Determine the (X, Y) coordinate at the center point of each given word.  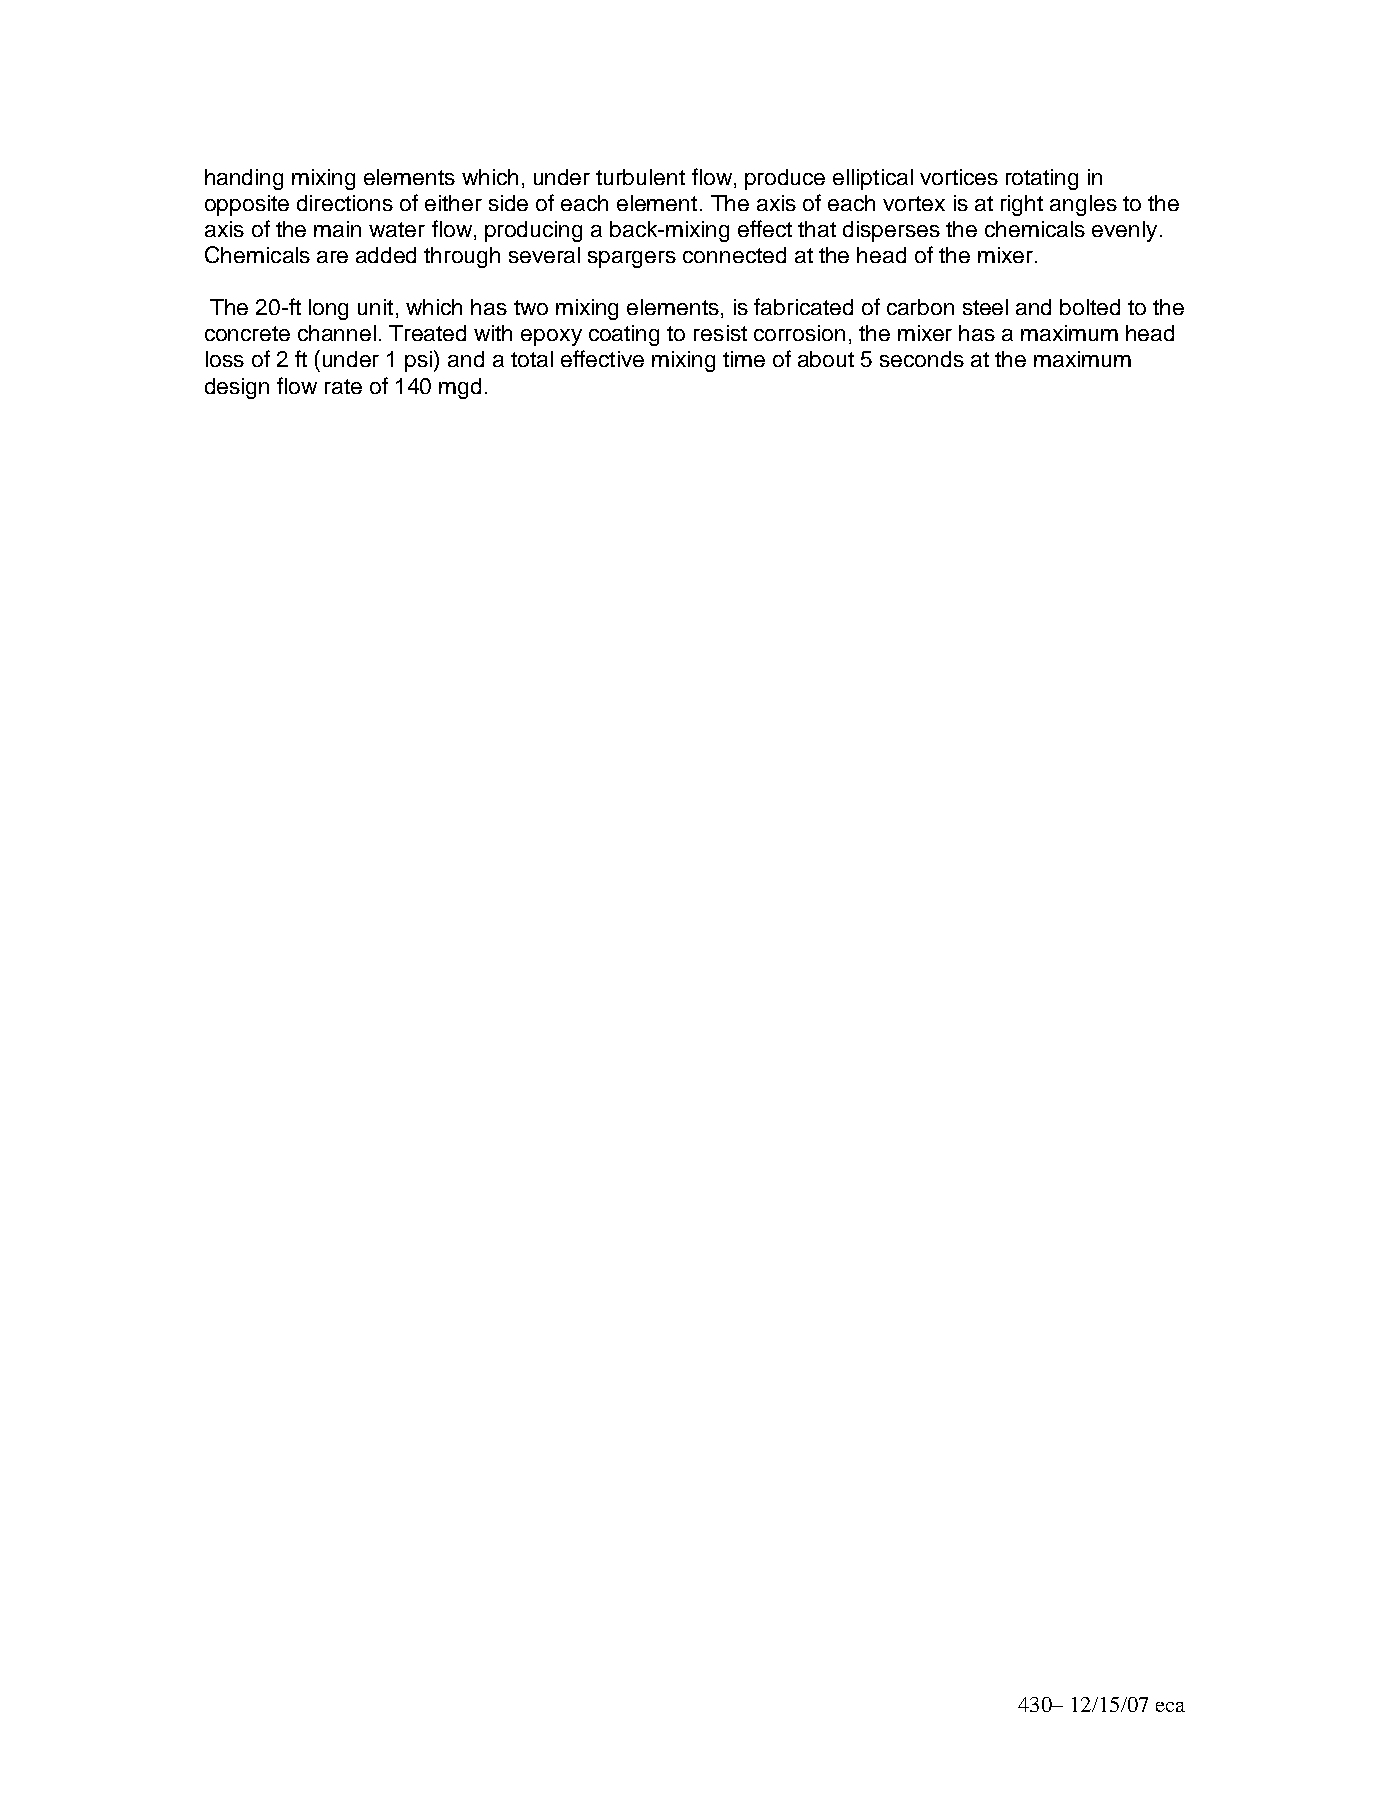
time (744, 359)
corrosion (799, 333)
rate (343, 386)
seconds (922, 359)
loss (225, 359)
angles (1083, 205)
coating (624, 335)
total (532, 359)
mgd (460, 388)
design (237, 388)
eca (1170, 1707)
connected (734, 255)
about (826, 359)
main (337, 229)
